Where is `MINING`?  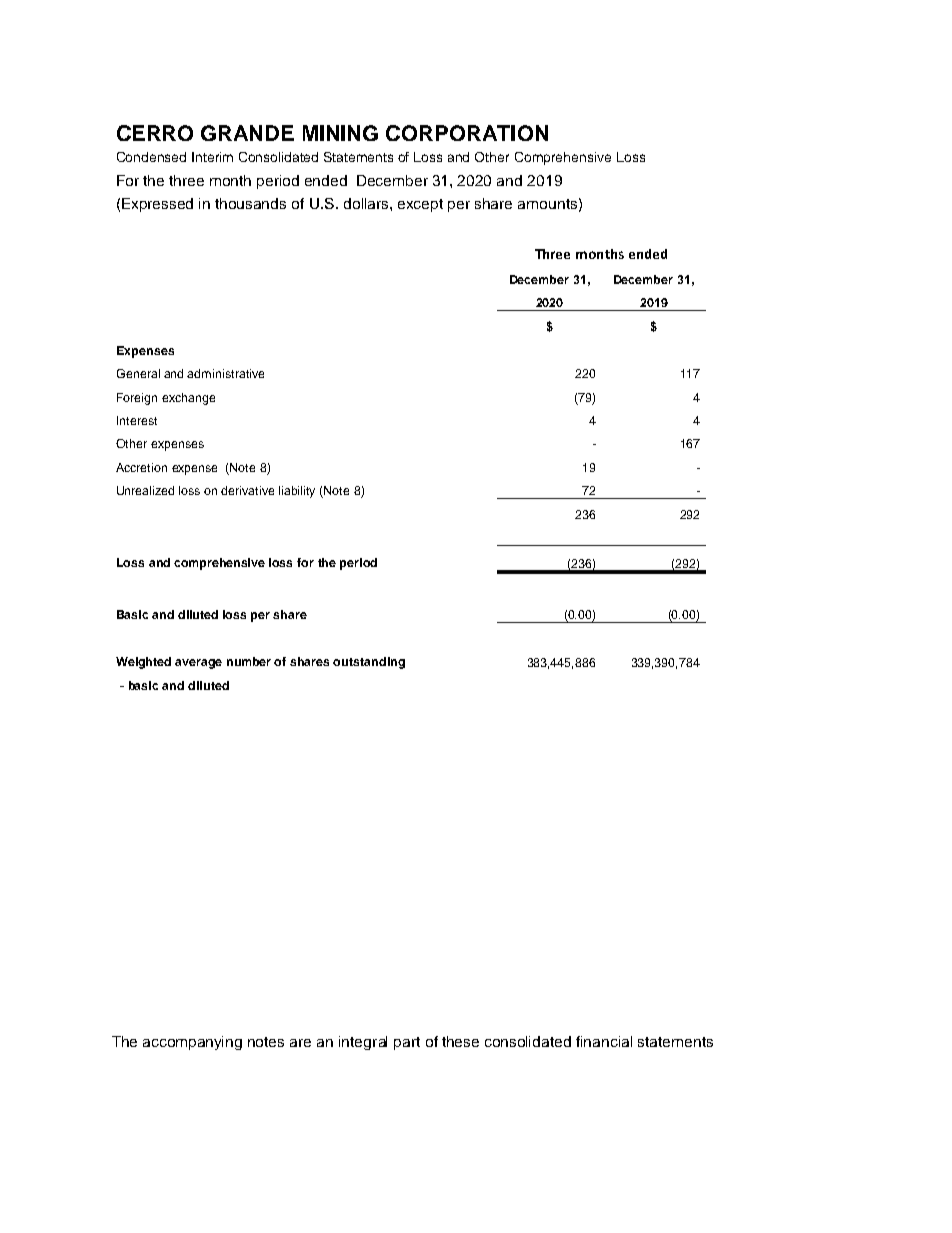 MINING is located at coordinates (340, 133).
